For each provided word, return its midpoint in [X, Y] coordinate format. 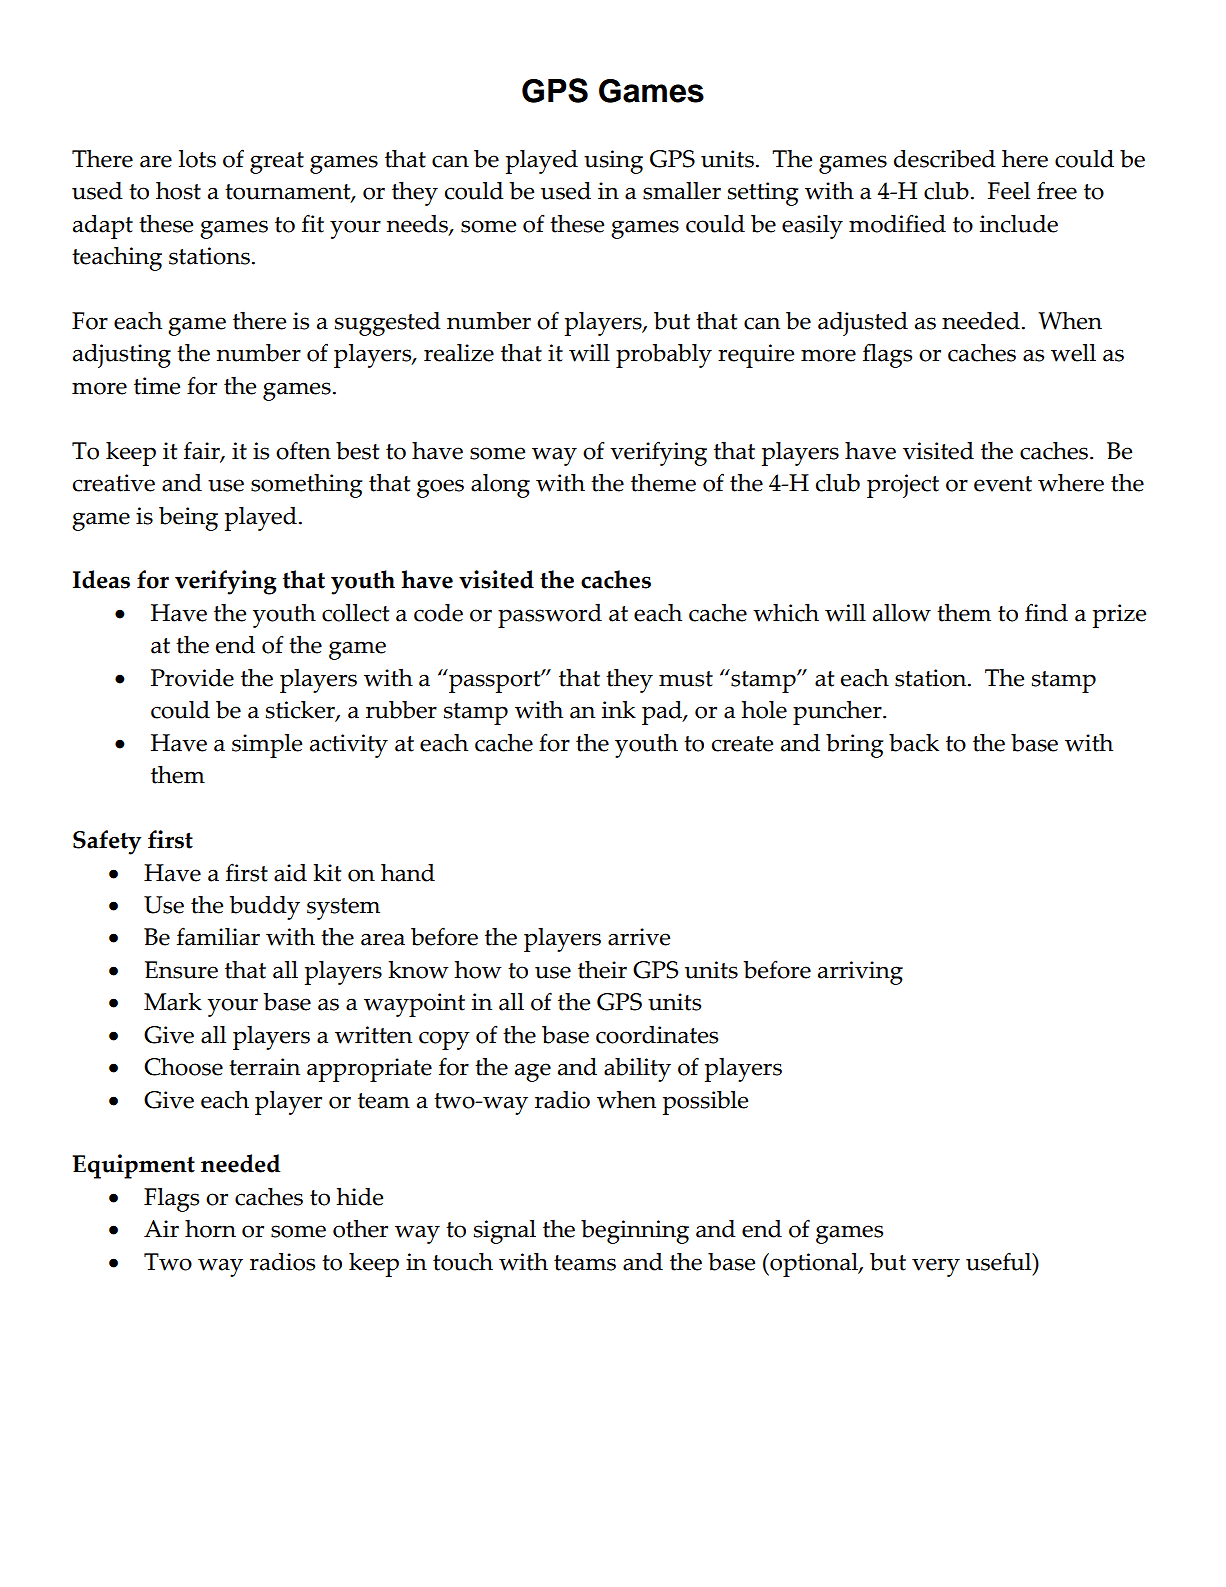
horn [210, 1229]
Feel [1009, 191]
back [914, 743]
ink [619, 710]
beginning [635, 1232]
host [178, 191]
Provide [192, 678]
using [613, 162]
